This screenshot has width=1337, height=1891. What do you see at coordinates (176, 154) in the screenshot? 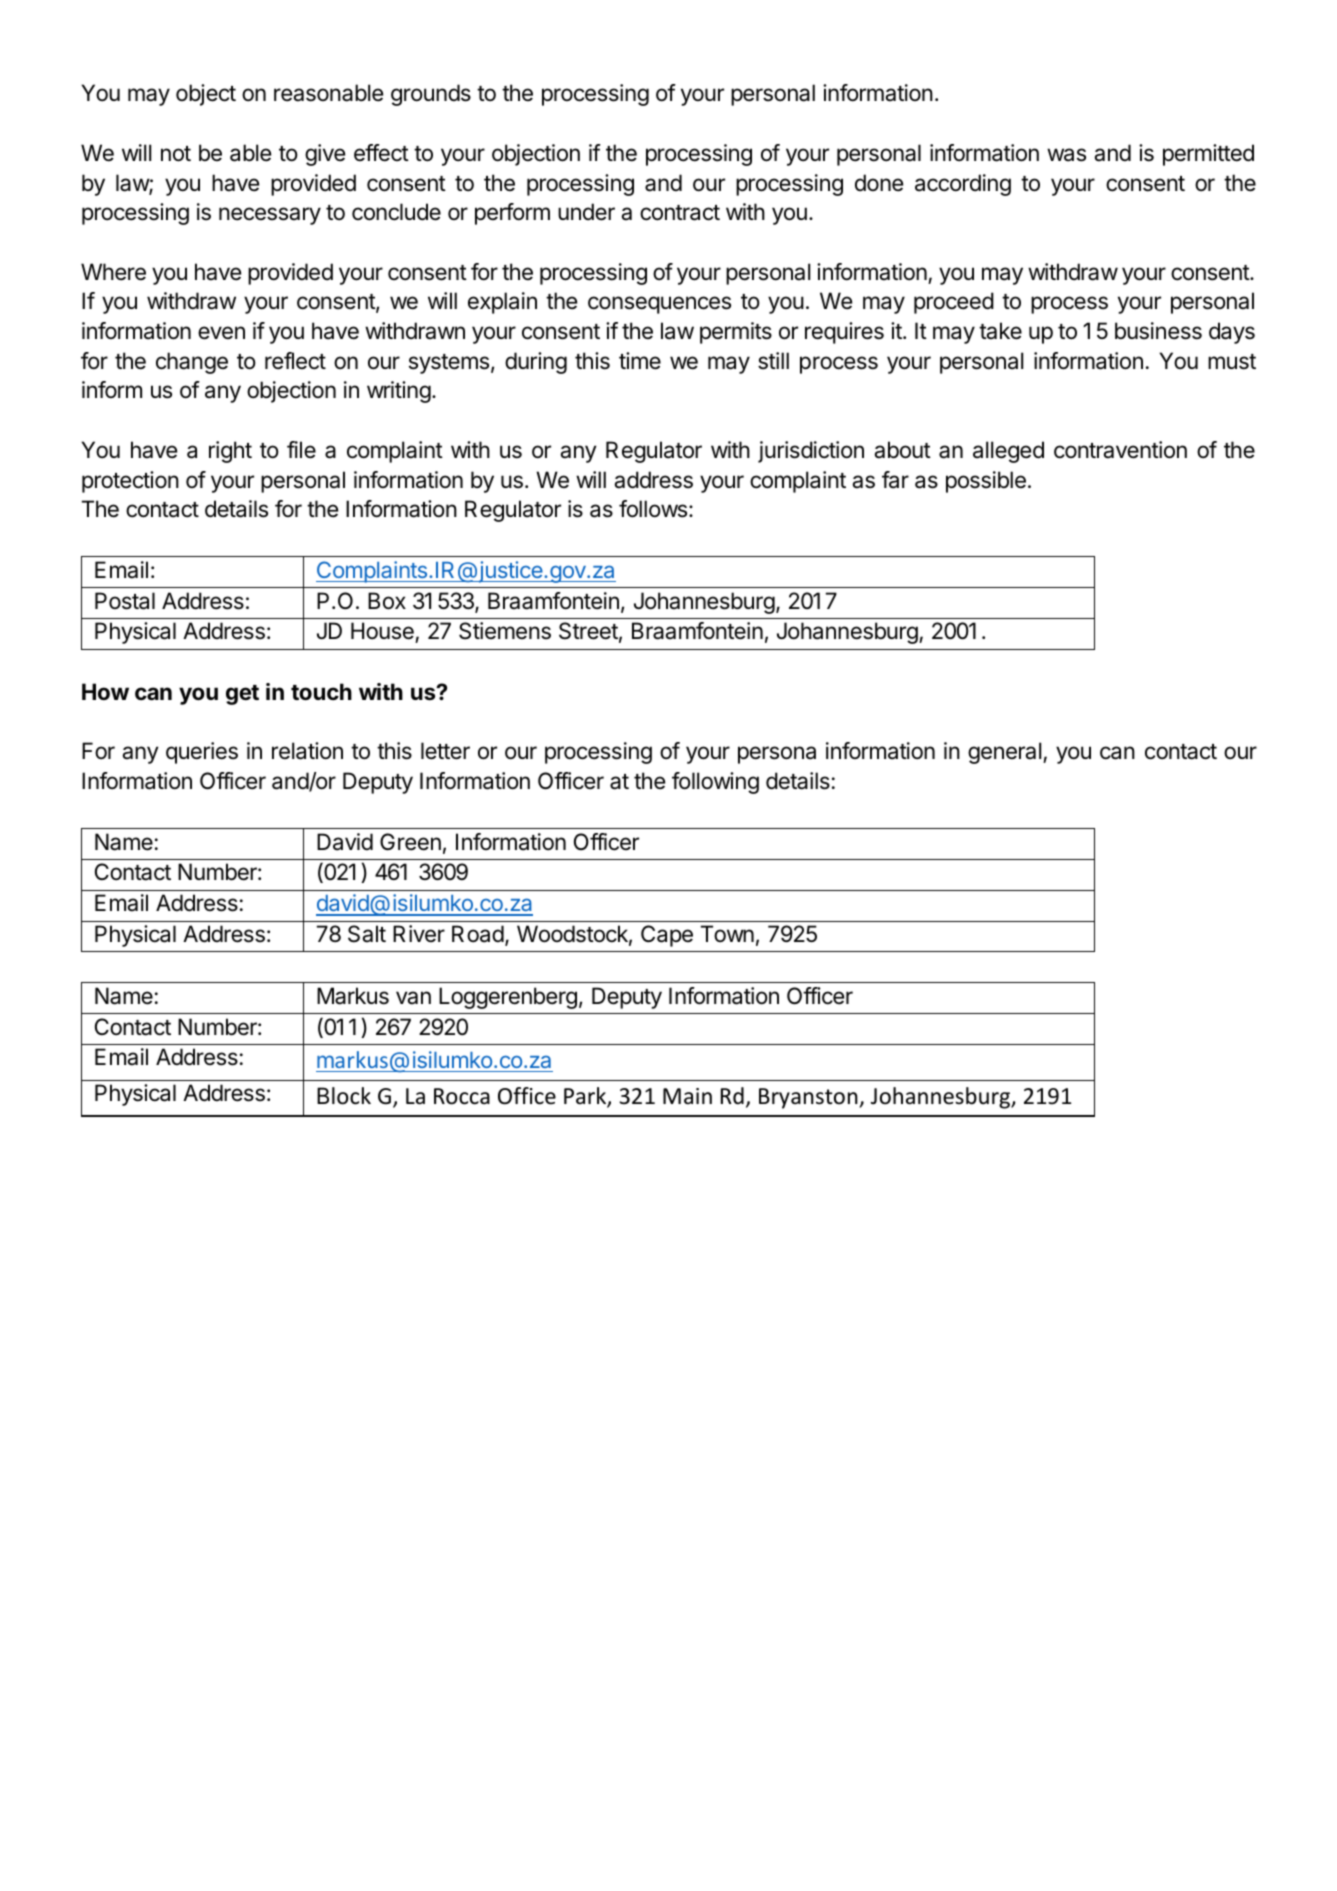
I see `not` at bounding box center [176, 154].
